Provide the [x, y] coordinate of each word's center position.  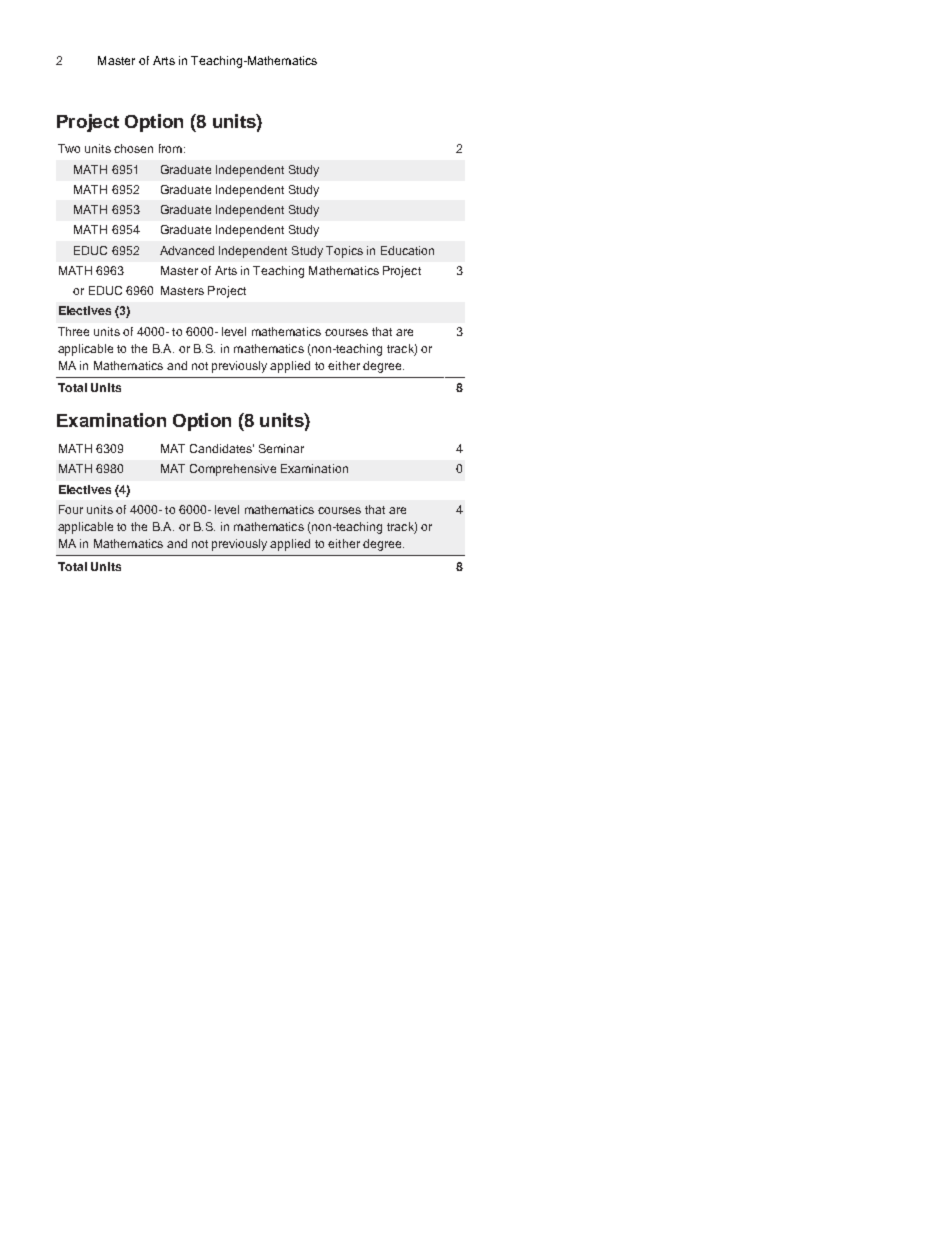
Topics [344, 252]
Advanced [187, 250]
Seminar [281, 448]
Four [71, 509]
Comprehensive [233, 470]
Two [69, 148]
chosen [133, 148]
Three [73, 331]
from [170, 148]
